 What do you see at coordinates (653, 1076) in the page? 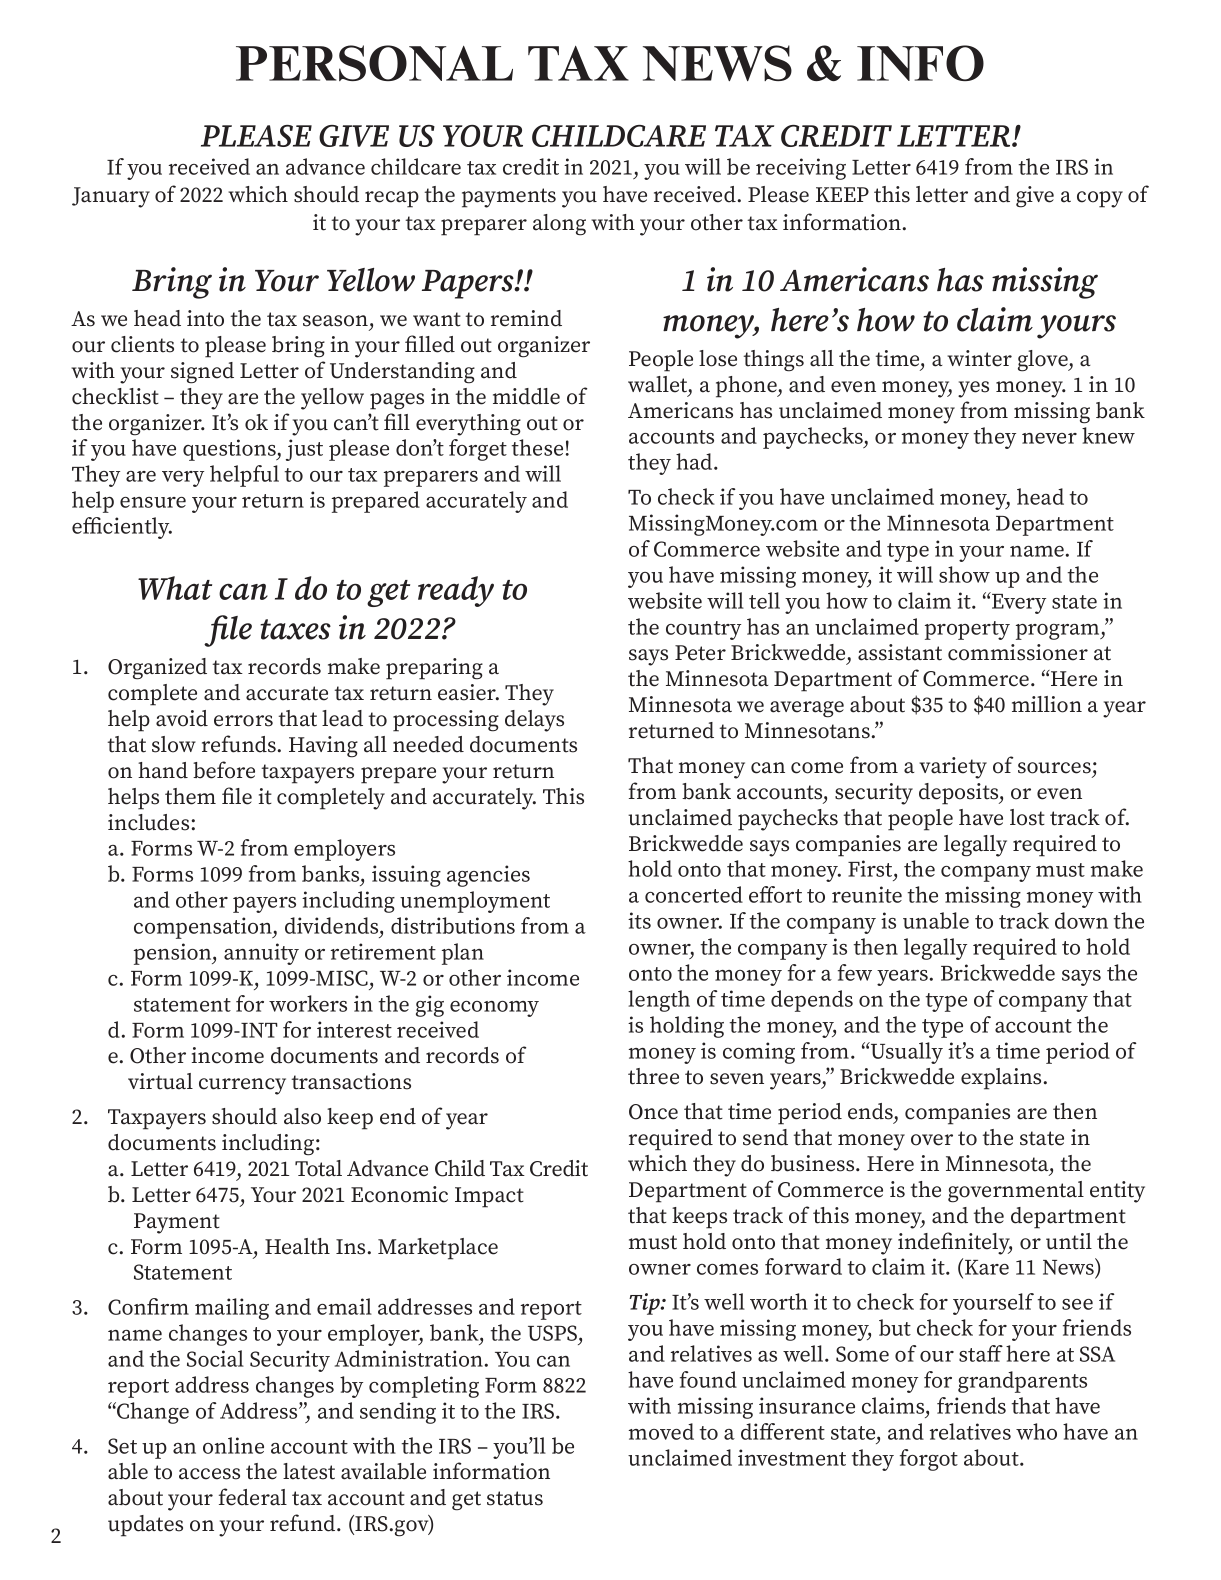
I see `three` at bounding box center [653, 1076].
